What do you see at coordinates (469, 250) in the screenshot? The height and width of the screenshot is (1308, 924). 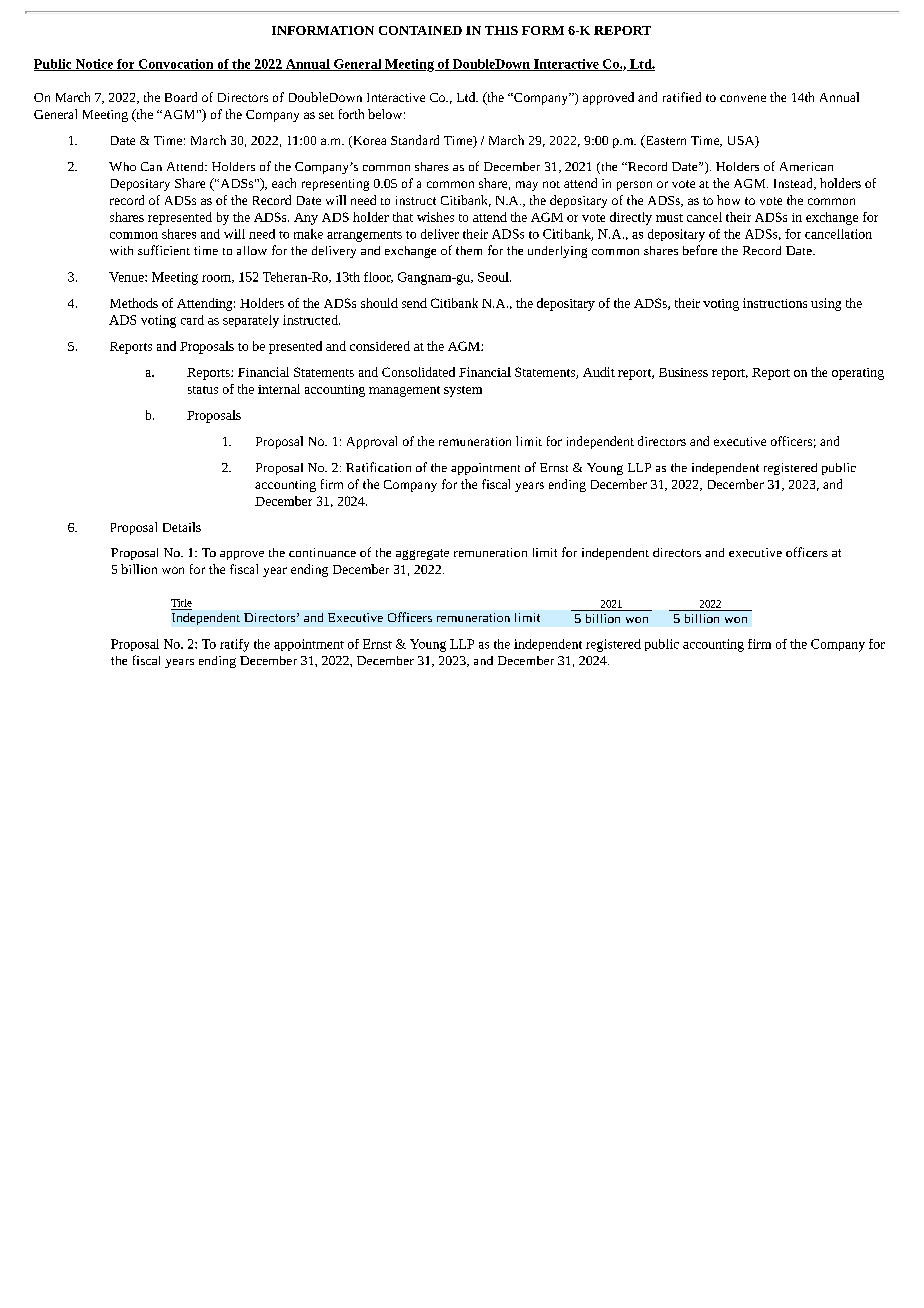 I see `them` at bounding box center [469, 250].
